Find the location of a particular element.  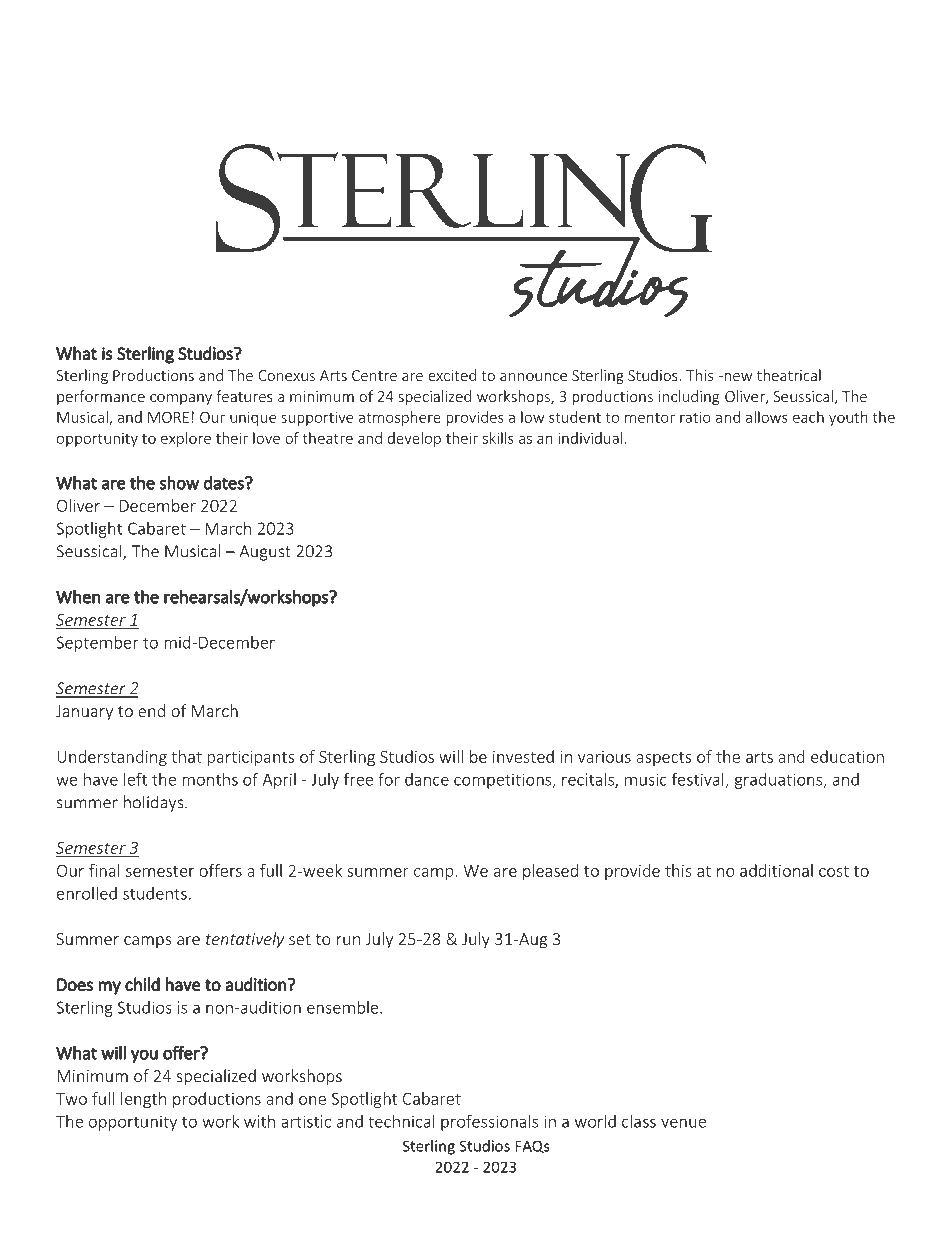

September is located at coordinates (97, 644).
